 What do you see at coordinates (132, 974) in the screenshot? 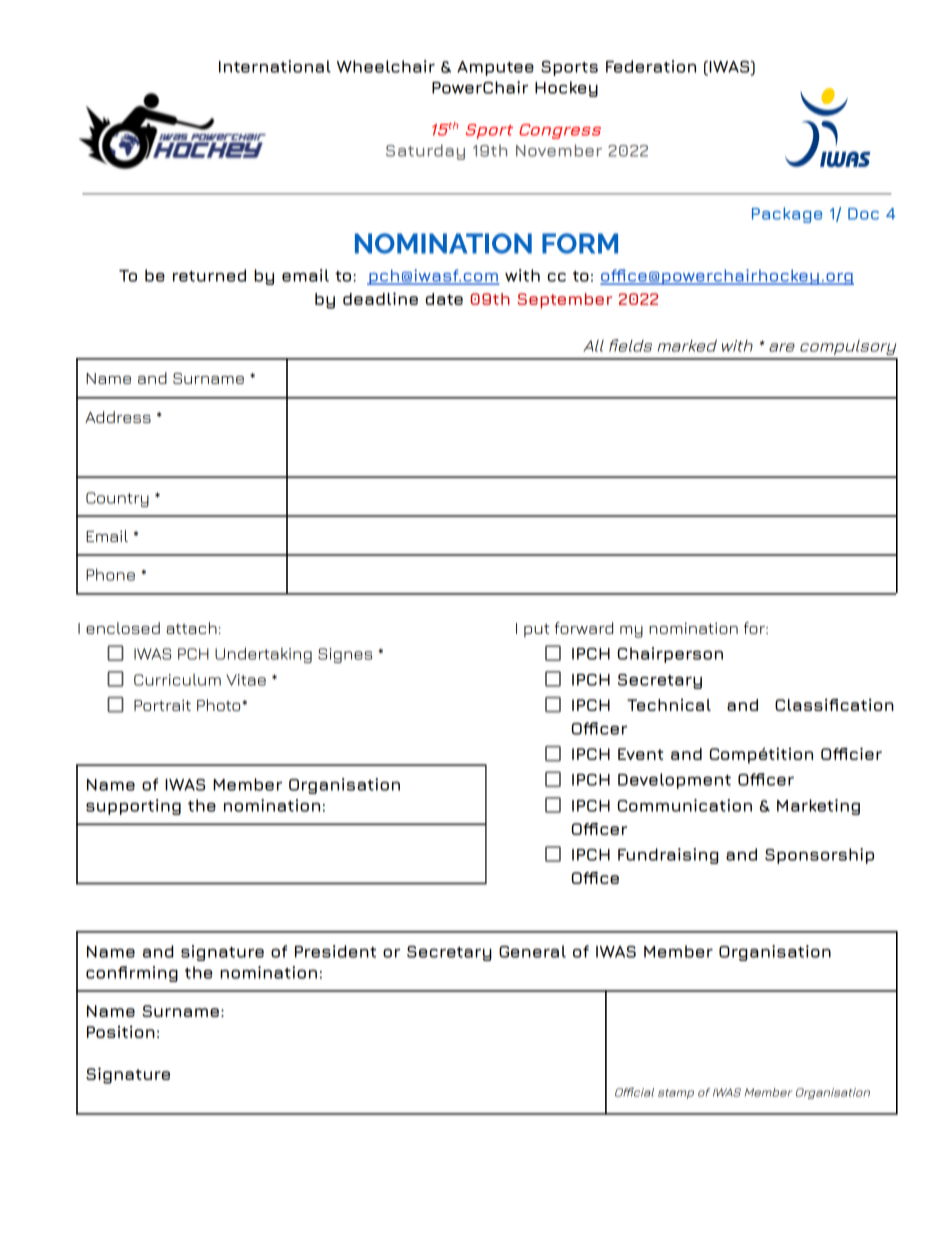
I see `confirming` at bounding box center [132, 974].
